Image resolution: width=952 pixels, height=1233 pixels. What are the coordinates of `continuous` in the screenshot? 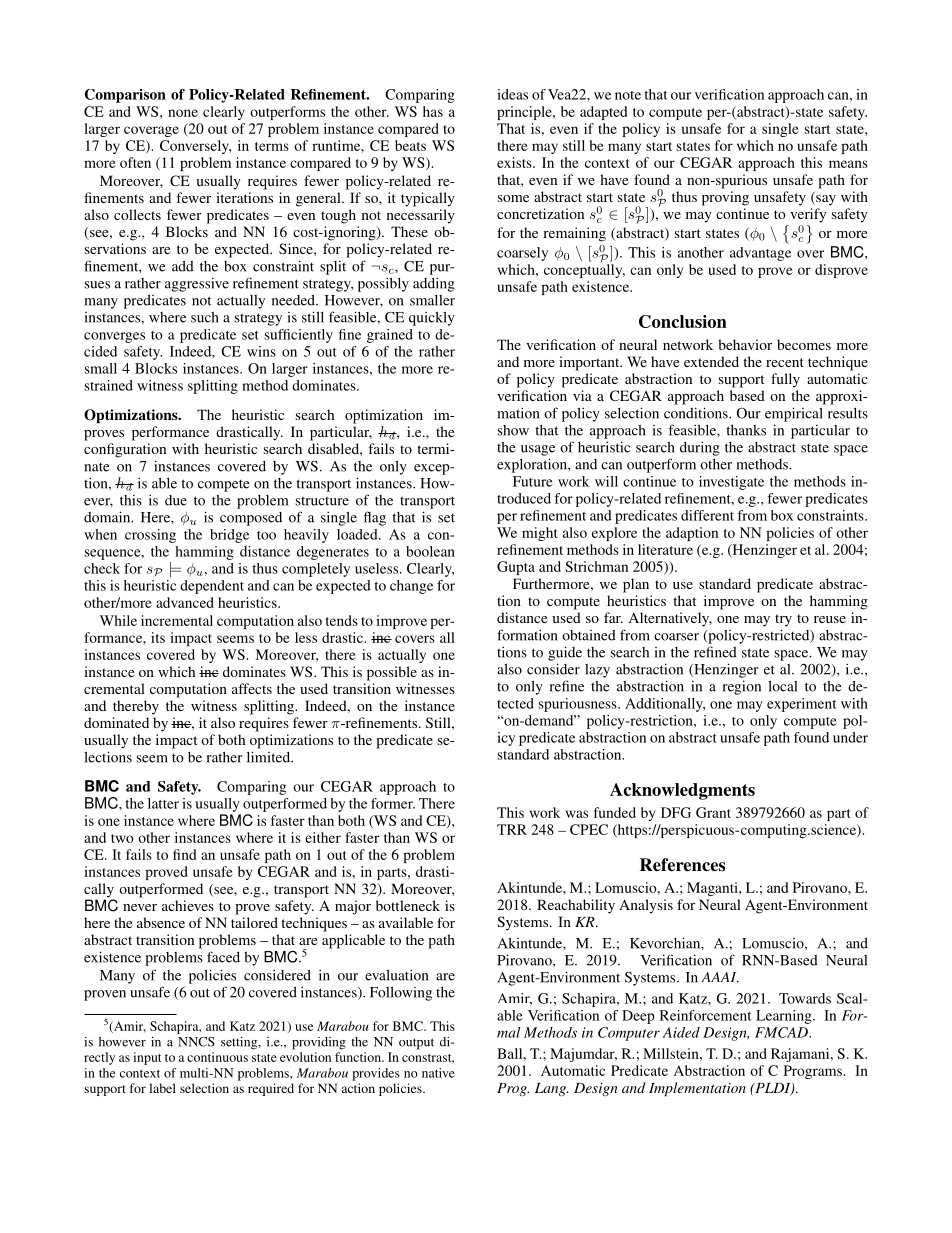 It's located at (217, 1057).
